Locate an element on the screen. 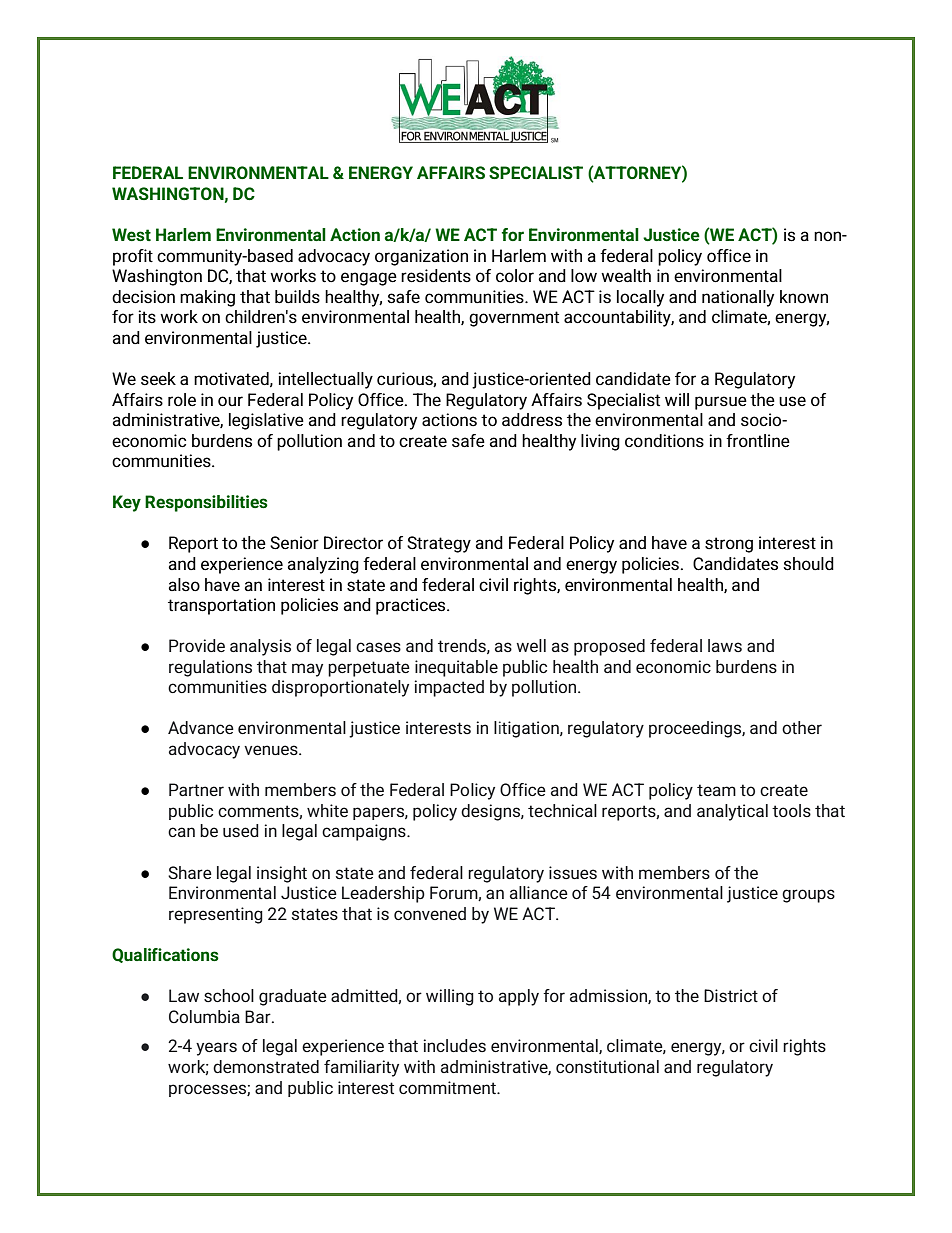 The image size is (952, 1233). District is located at coordinates (731, 995).
